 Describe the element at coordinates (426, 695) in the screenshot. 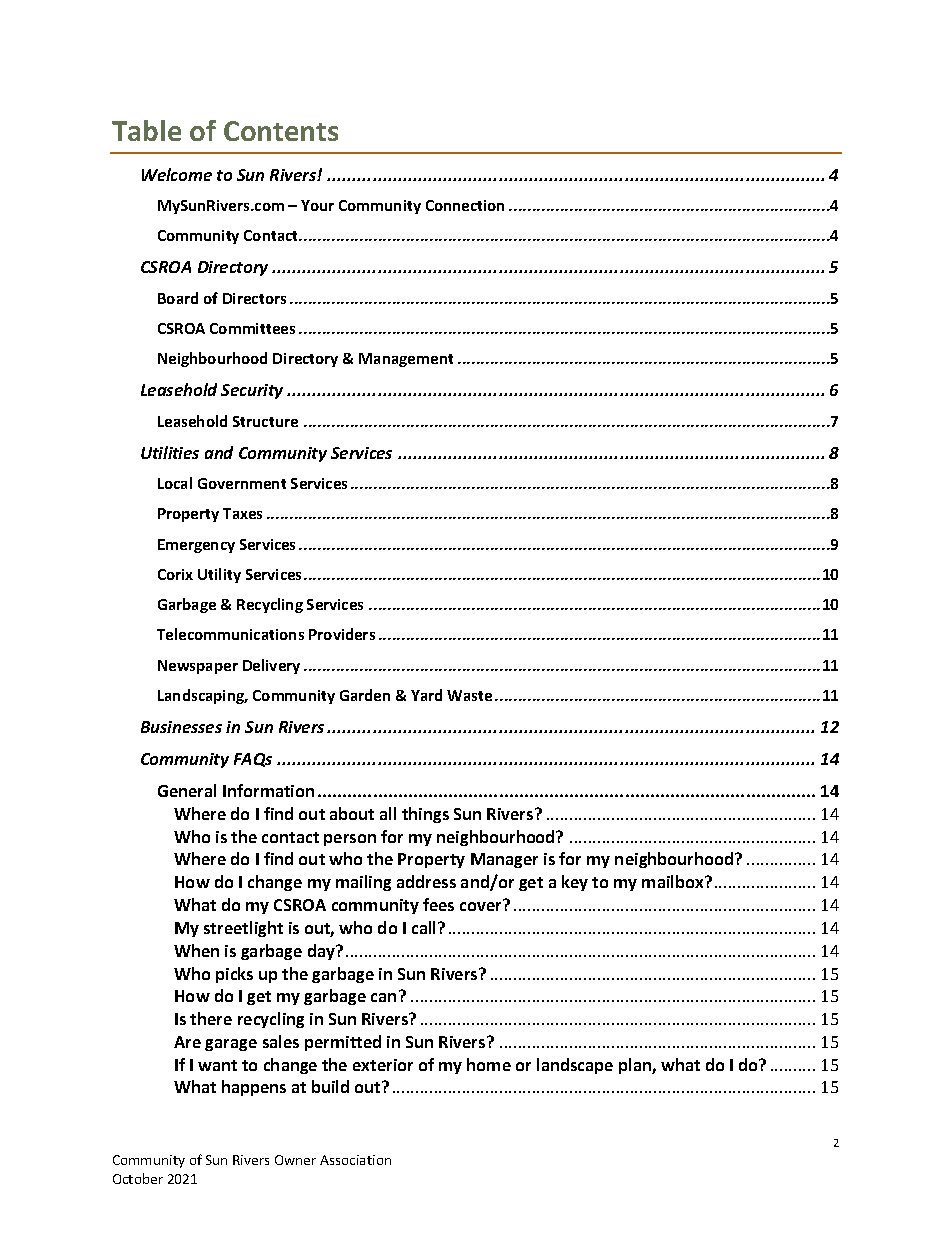

I see `Yard` at that location.
